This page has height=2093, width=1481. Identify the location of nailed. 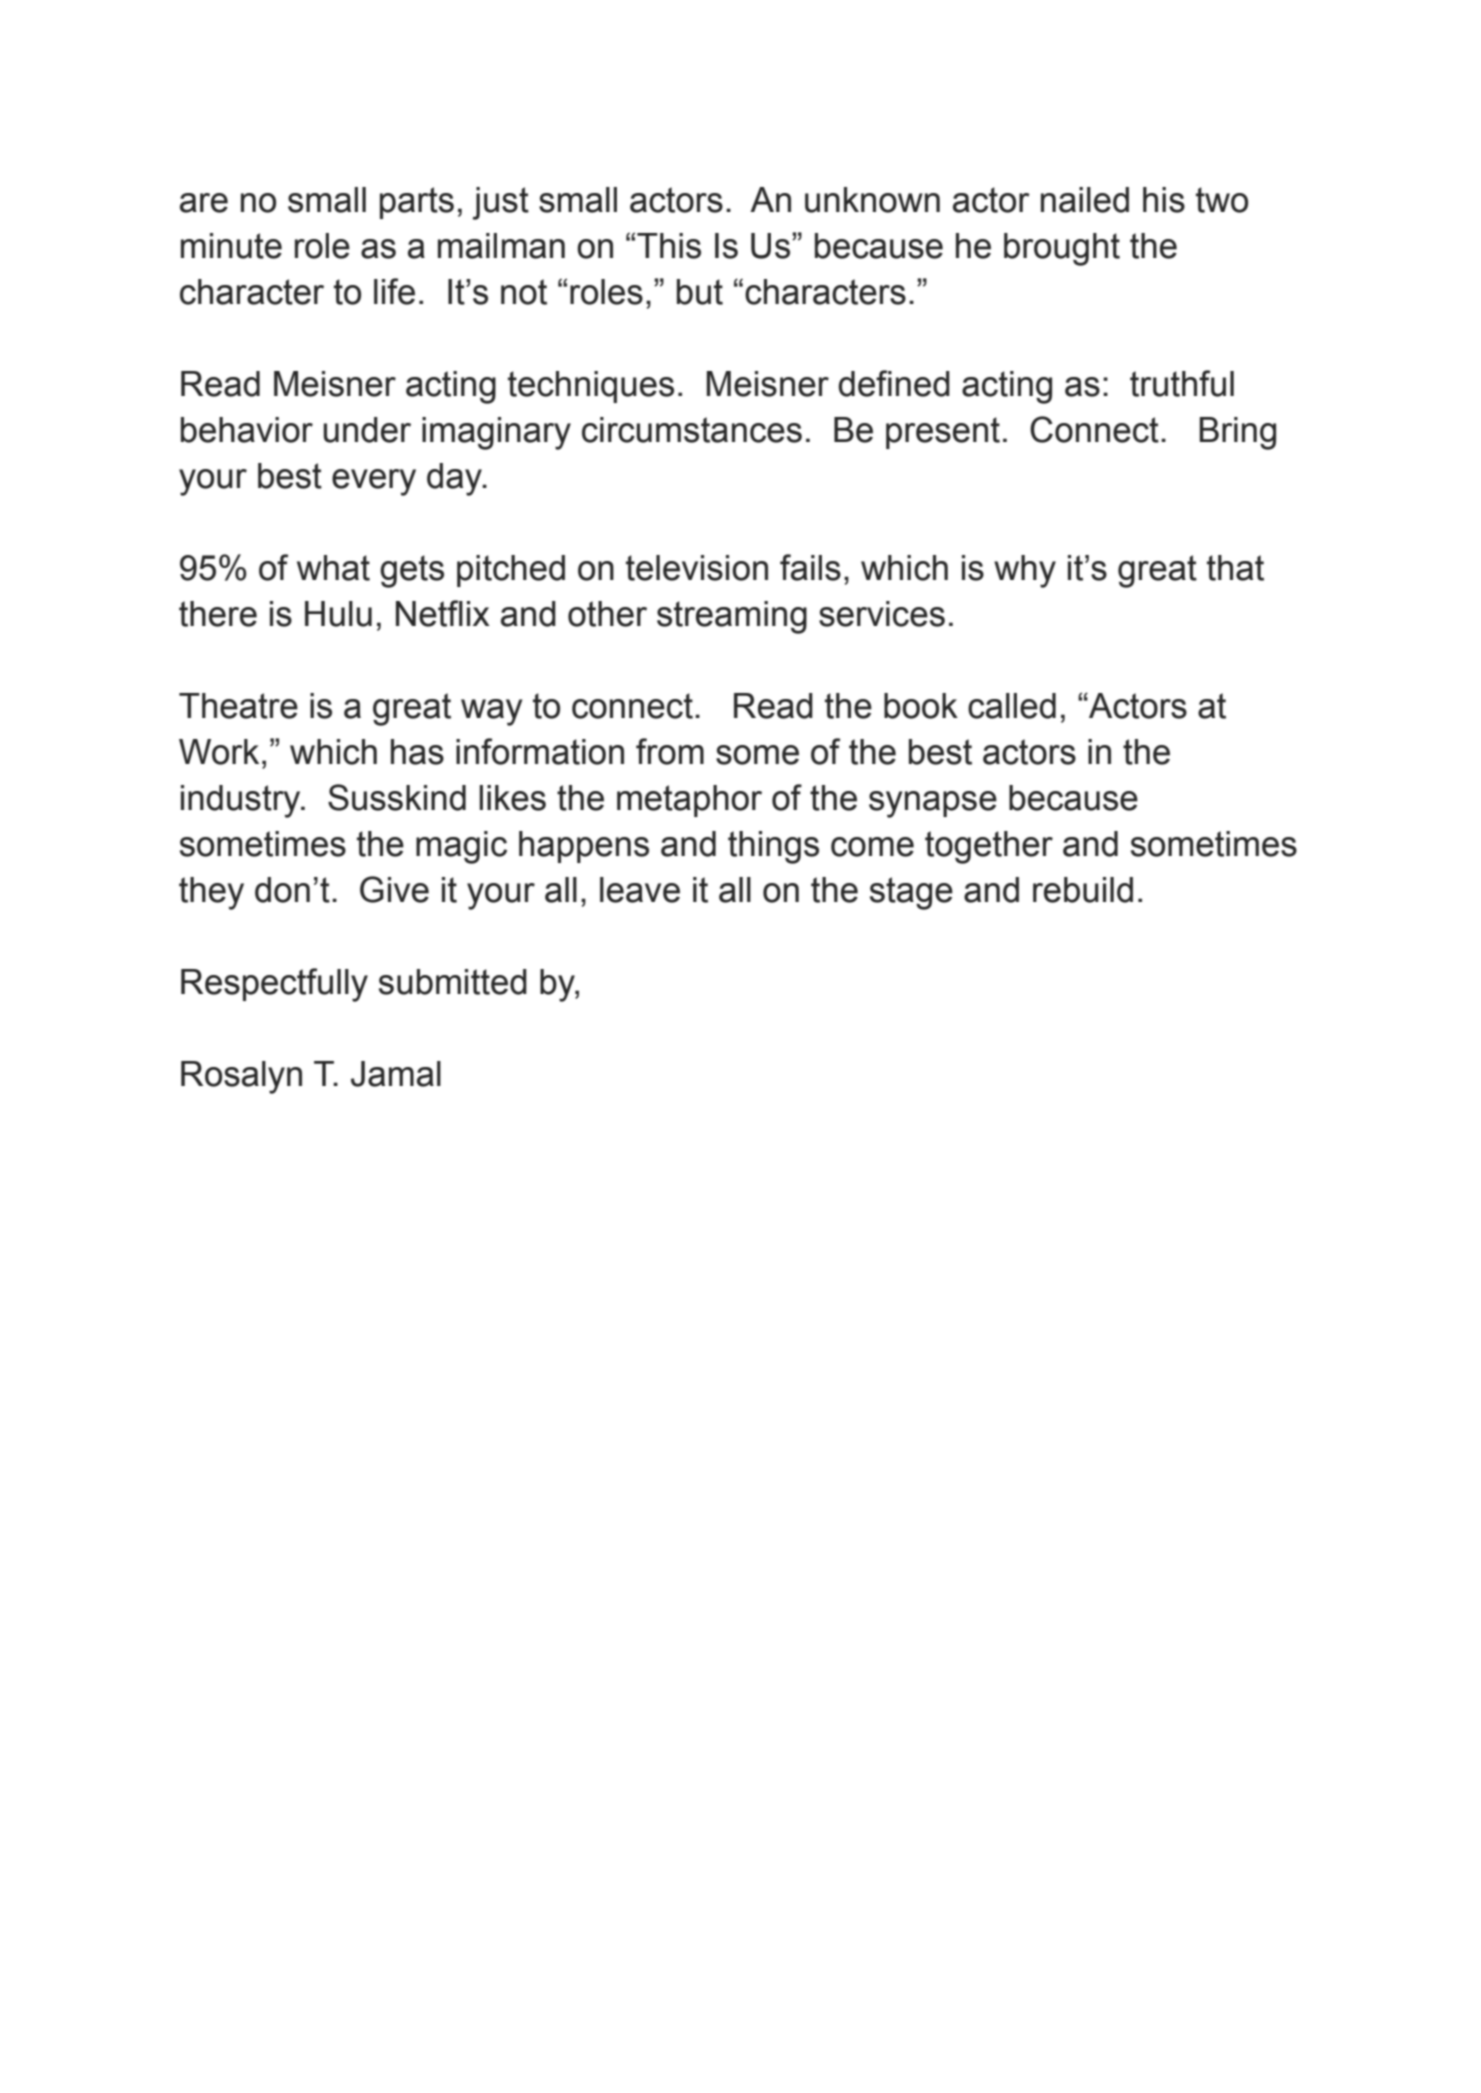
(1085, 200).
